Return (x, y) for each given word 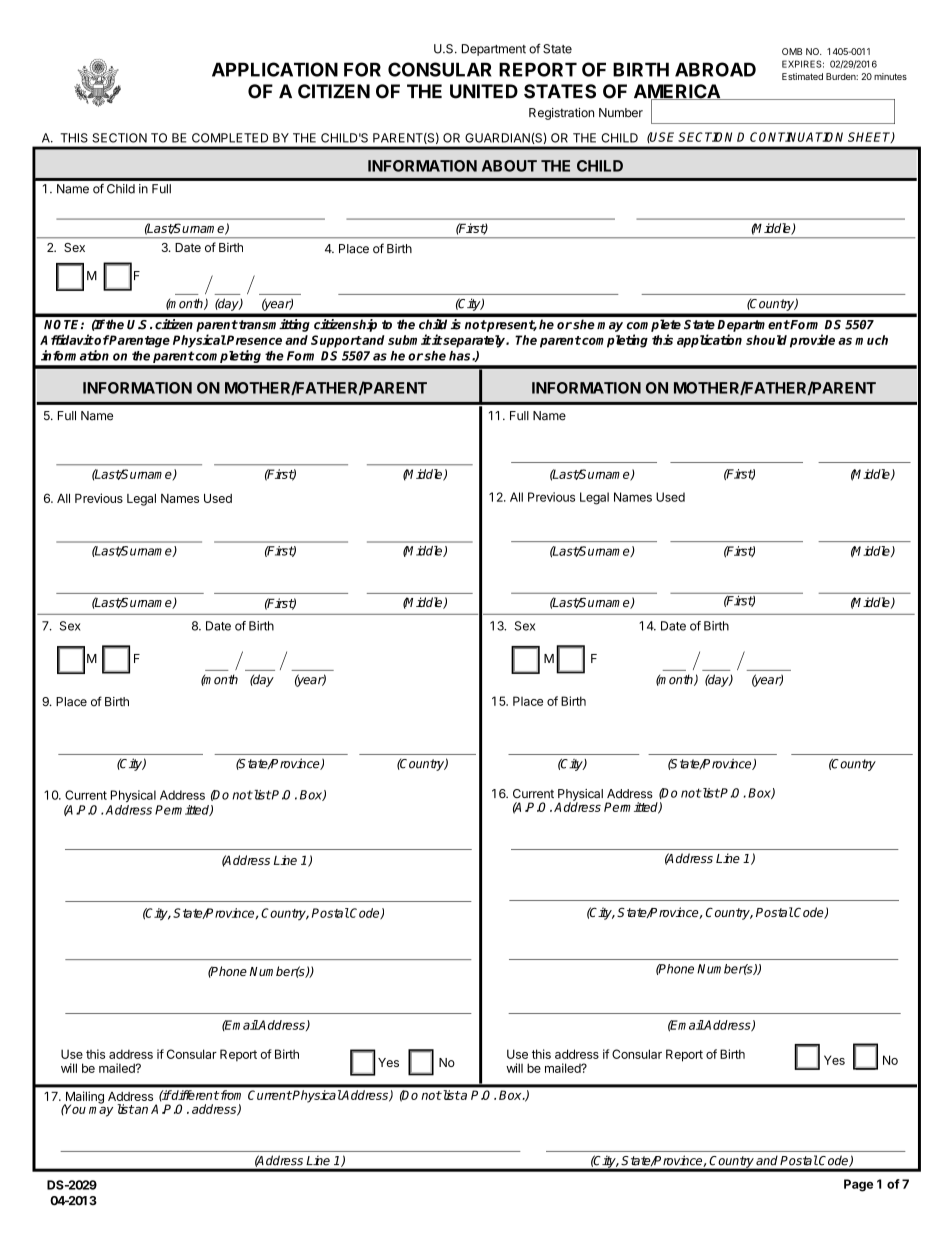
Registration (561, 114)
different (194, 1095)
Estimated (802, 76)
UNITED (484, 91)
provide (812, 341)
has (461, 356)
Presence (253, 340)
